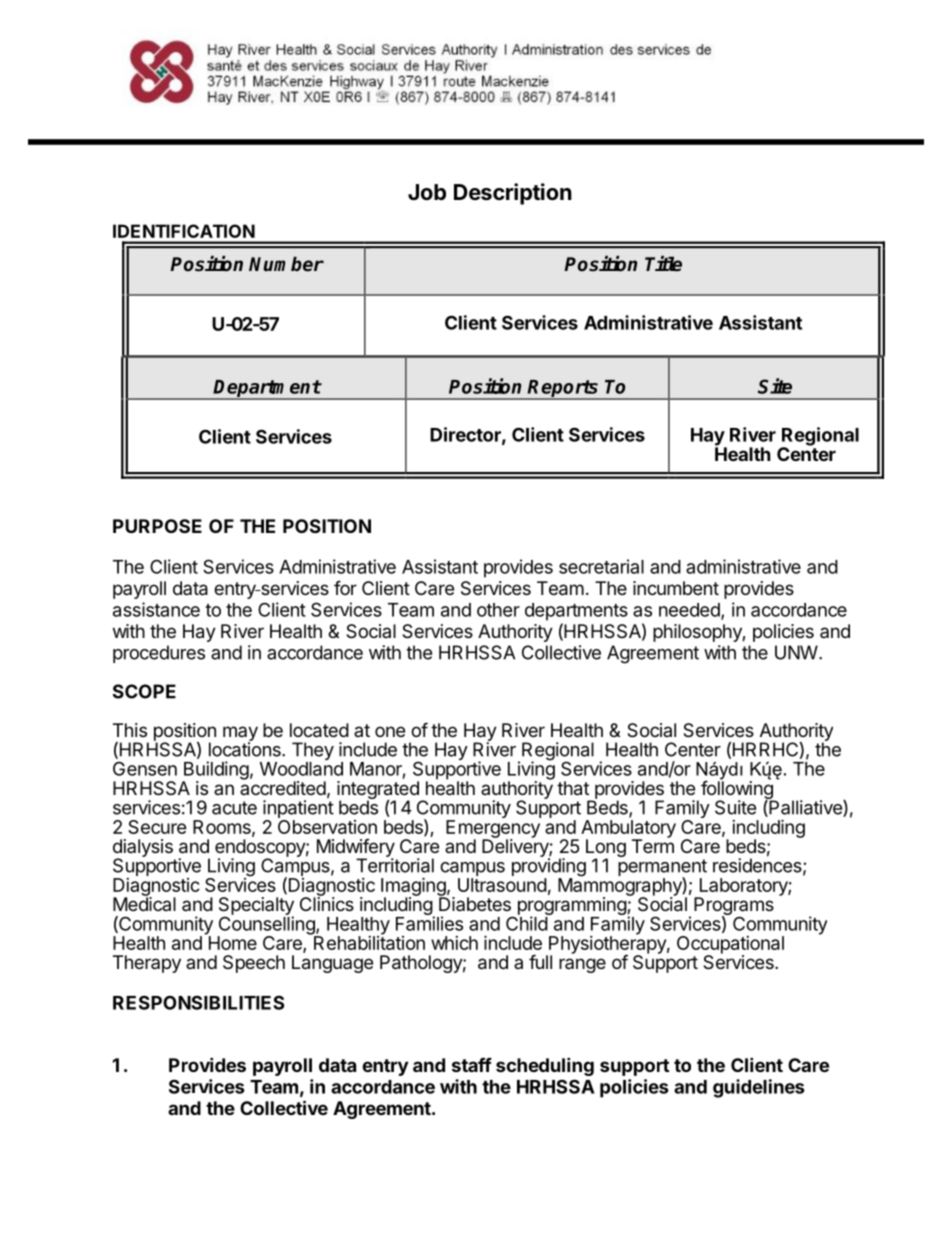 The image size is (952, 1233). Describe the element at coordinates (663, 264) in the screenshot. I see `Title` at that location.
